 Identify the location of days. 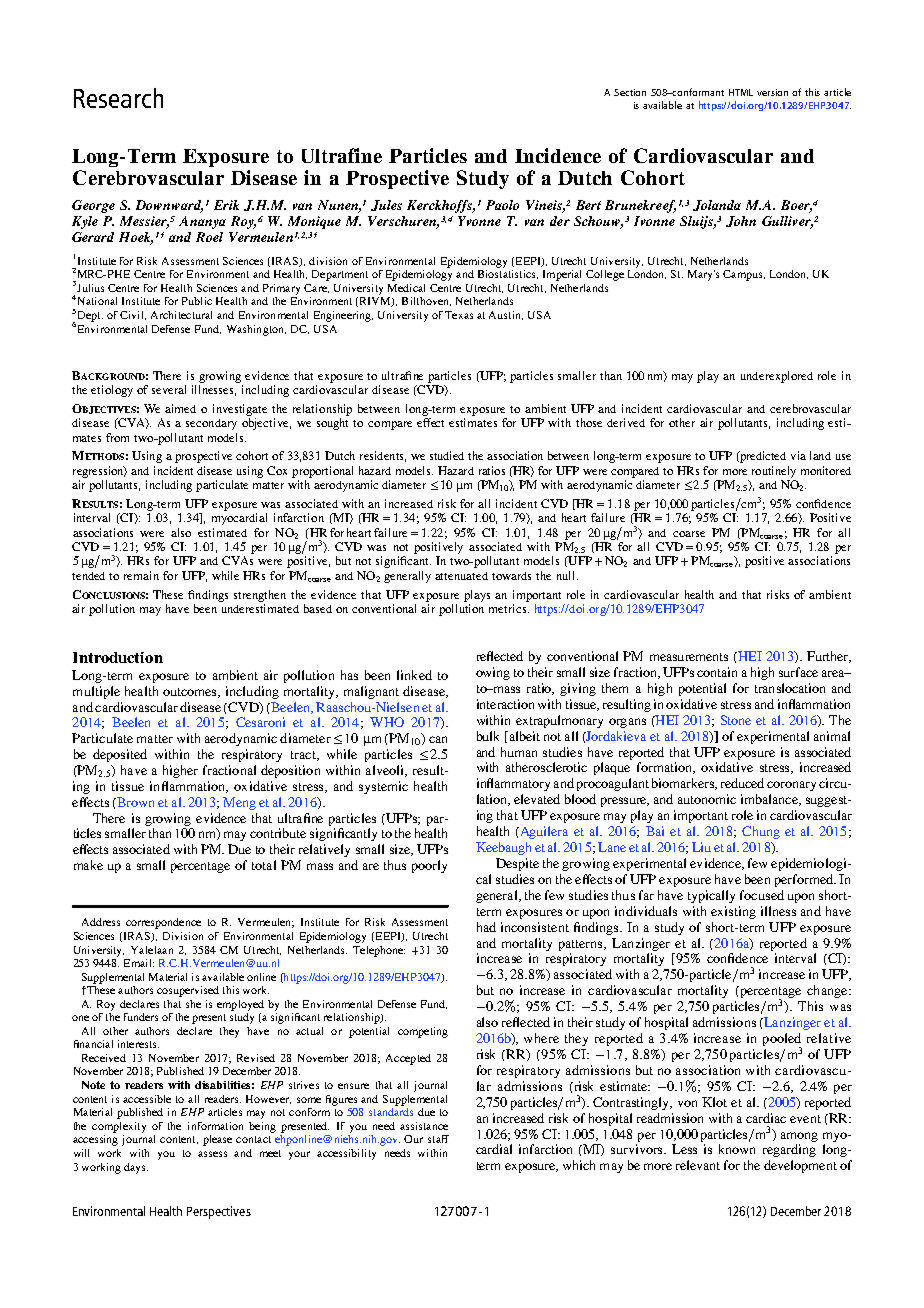
(136, 1168).
